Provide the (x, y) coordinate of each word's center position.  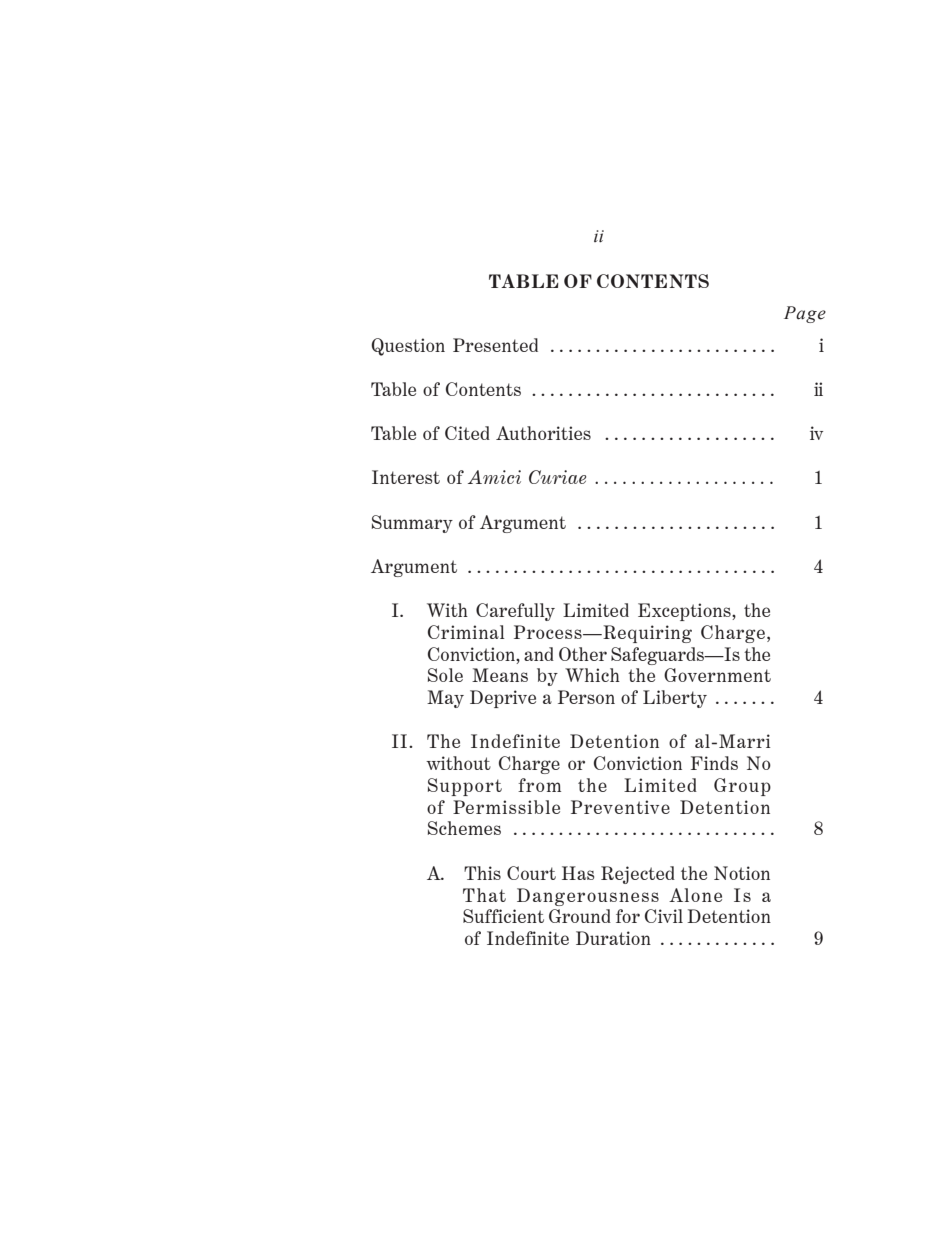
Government (717, 675)
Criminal (466, 632)
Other (583, 654)
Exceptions (685, 612)
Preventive (620, 807)
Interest (406, 477)
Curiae (557, 477)
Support (465, 787)
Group (742, 787)
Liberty (675, 699)
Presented (495, 345)
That (484, 895)
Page (805, 314)
